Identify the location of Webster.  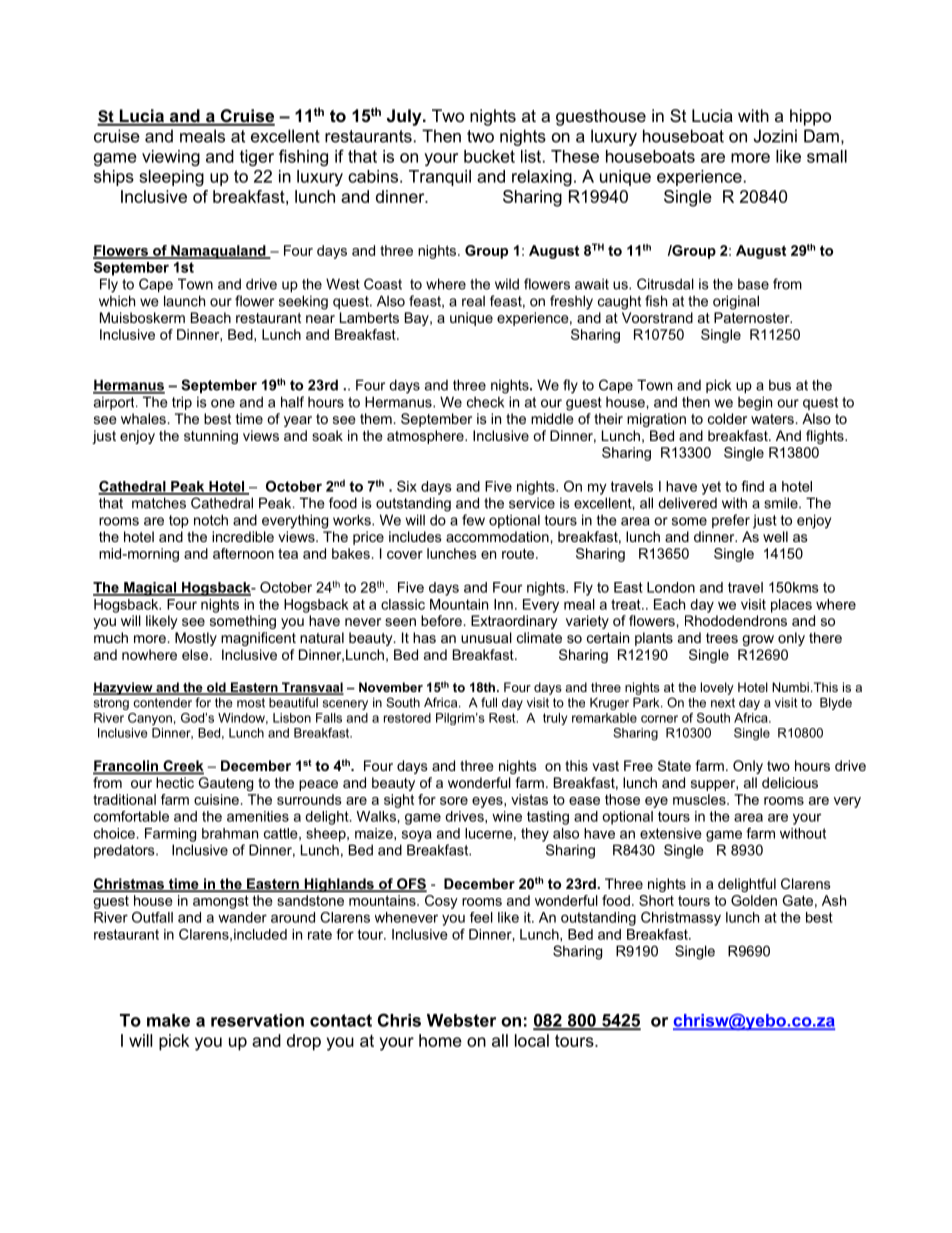
(461, 1020).
